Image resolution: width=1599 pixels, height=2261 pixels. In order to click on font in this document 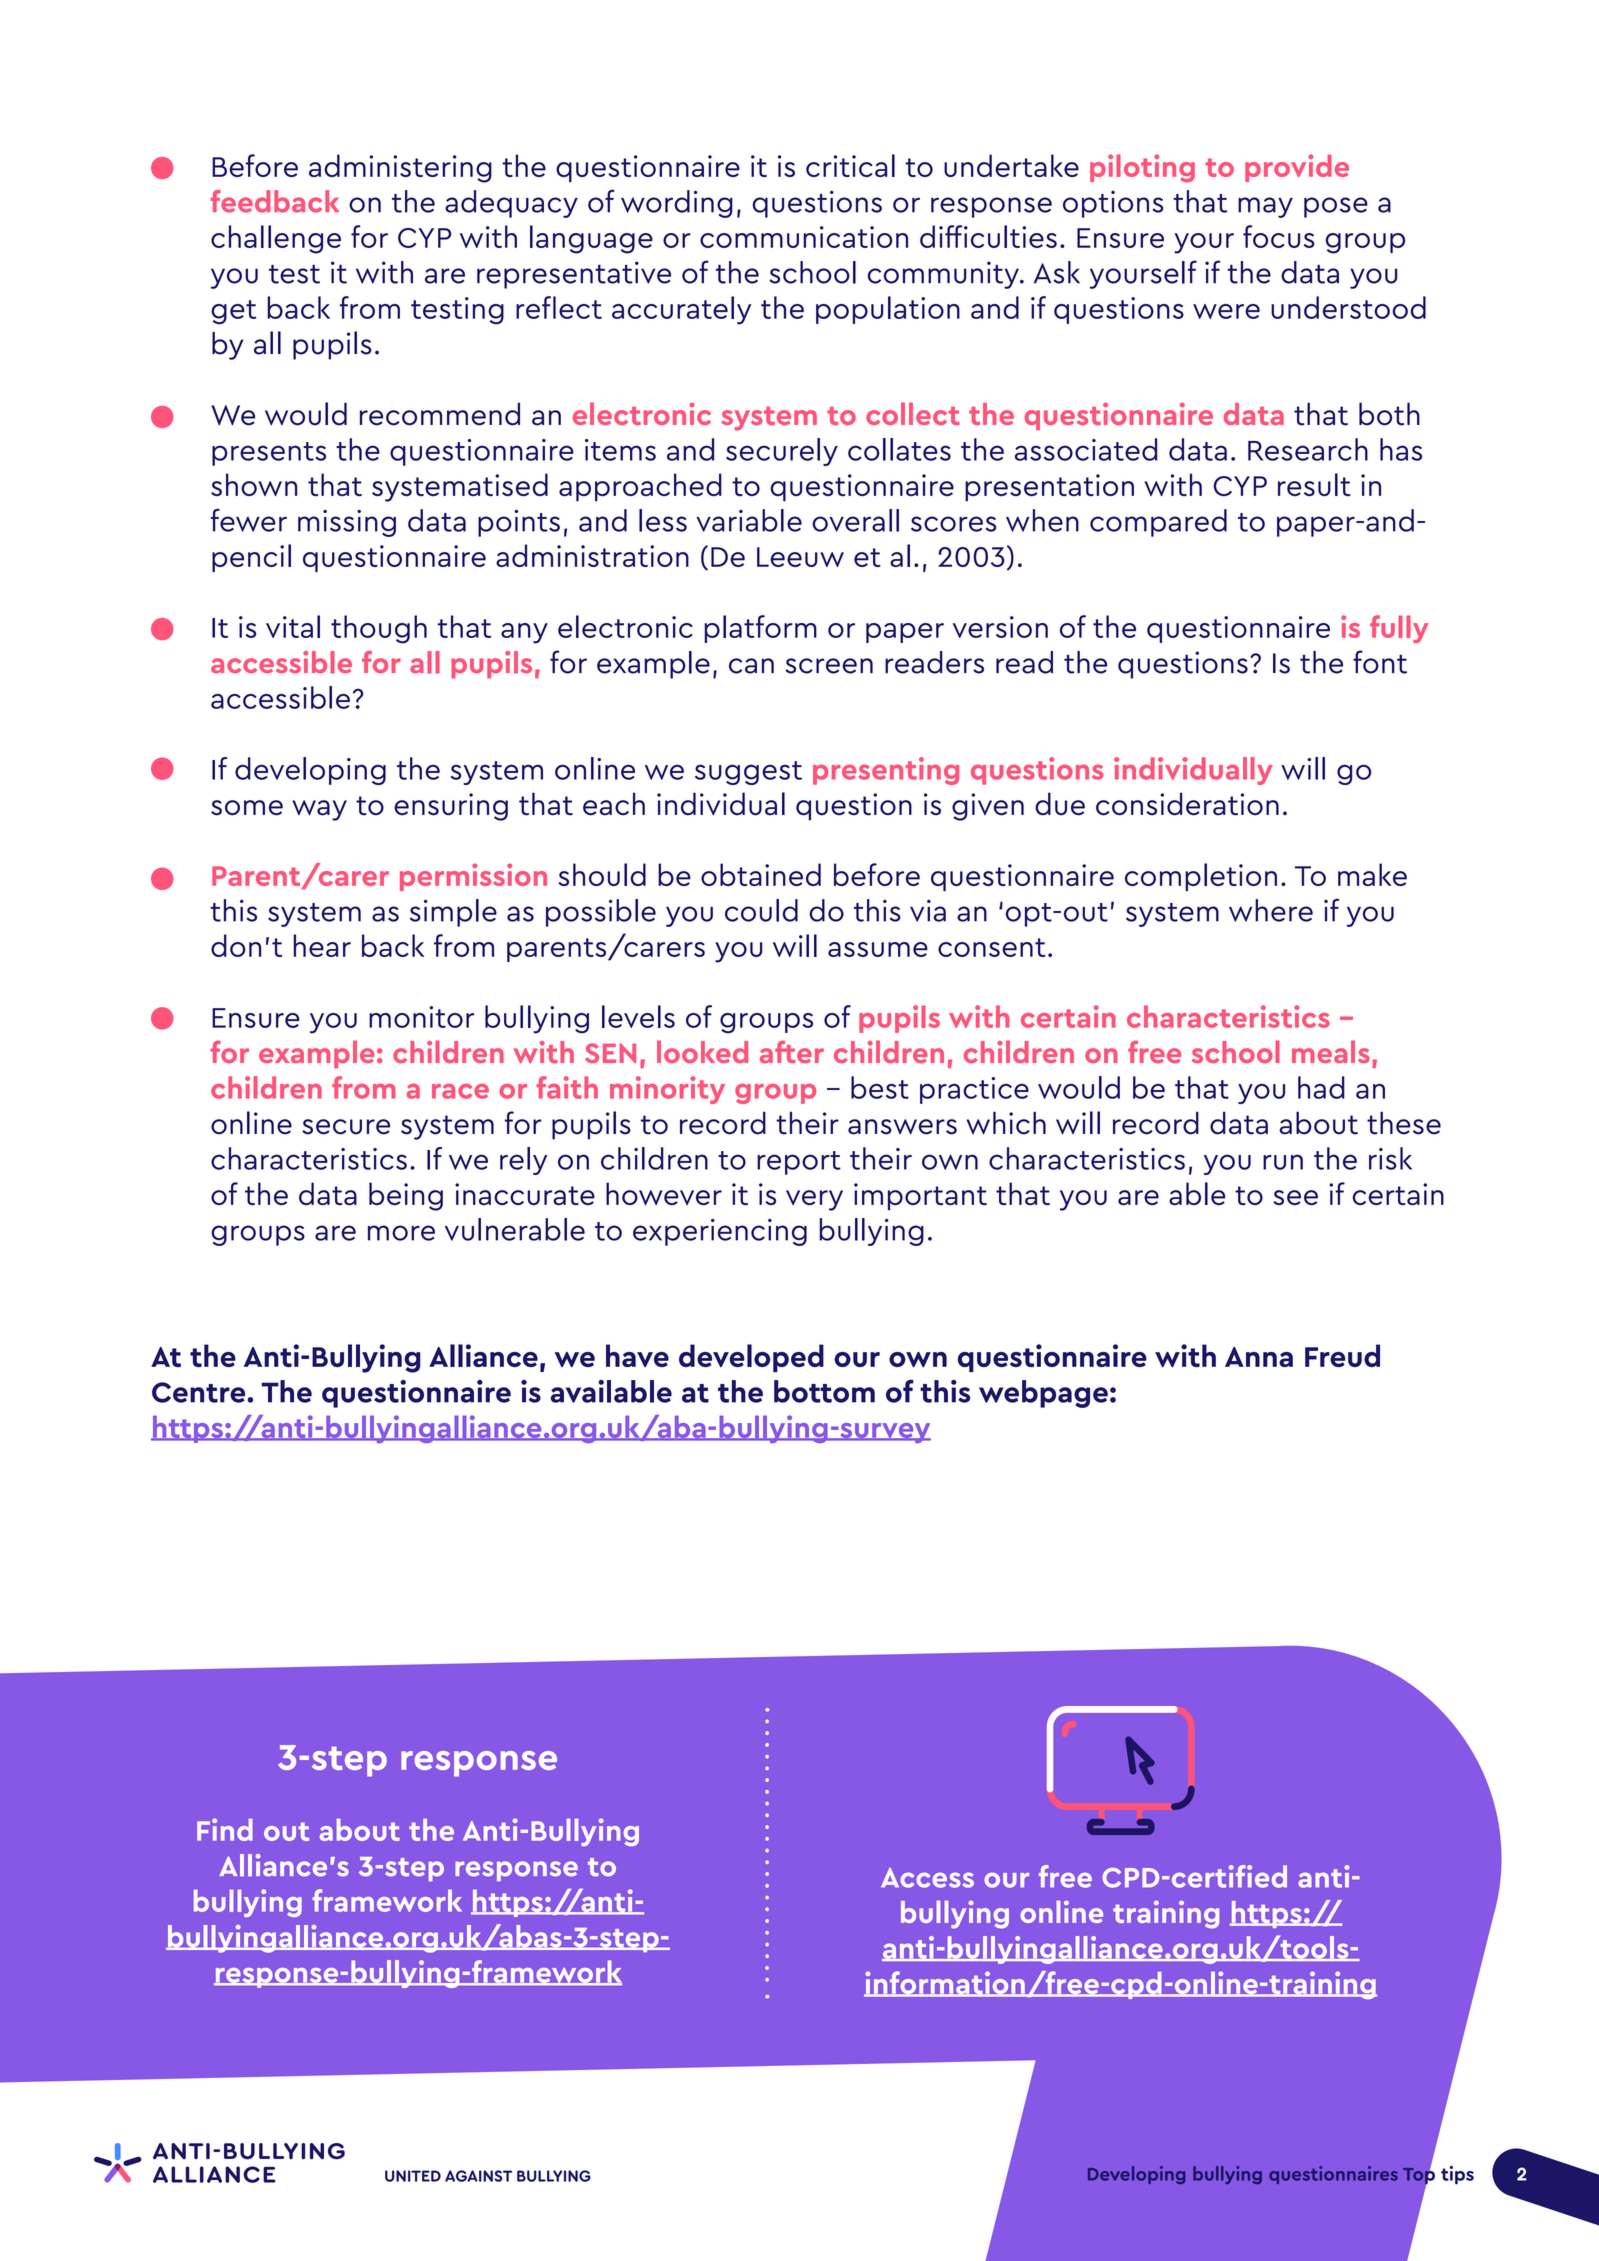, I will do `click(1380, 662)`.
